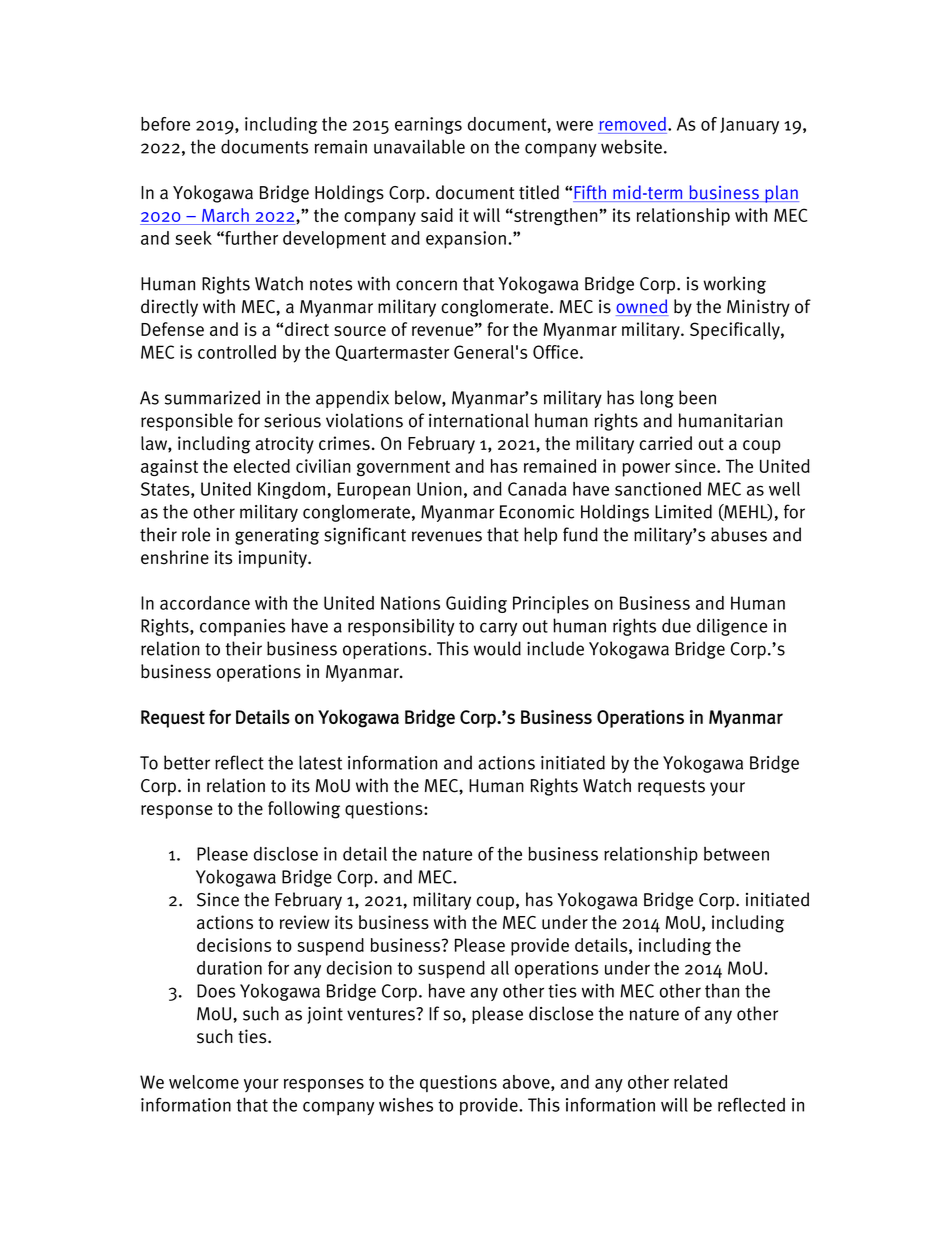 The width and height of the screenshot is (952, 1233). Describe the element at coordinates (382, 1014) in the screenshot. I see `ventures` at that location.
